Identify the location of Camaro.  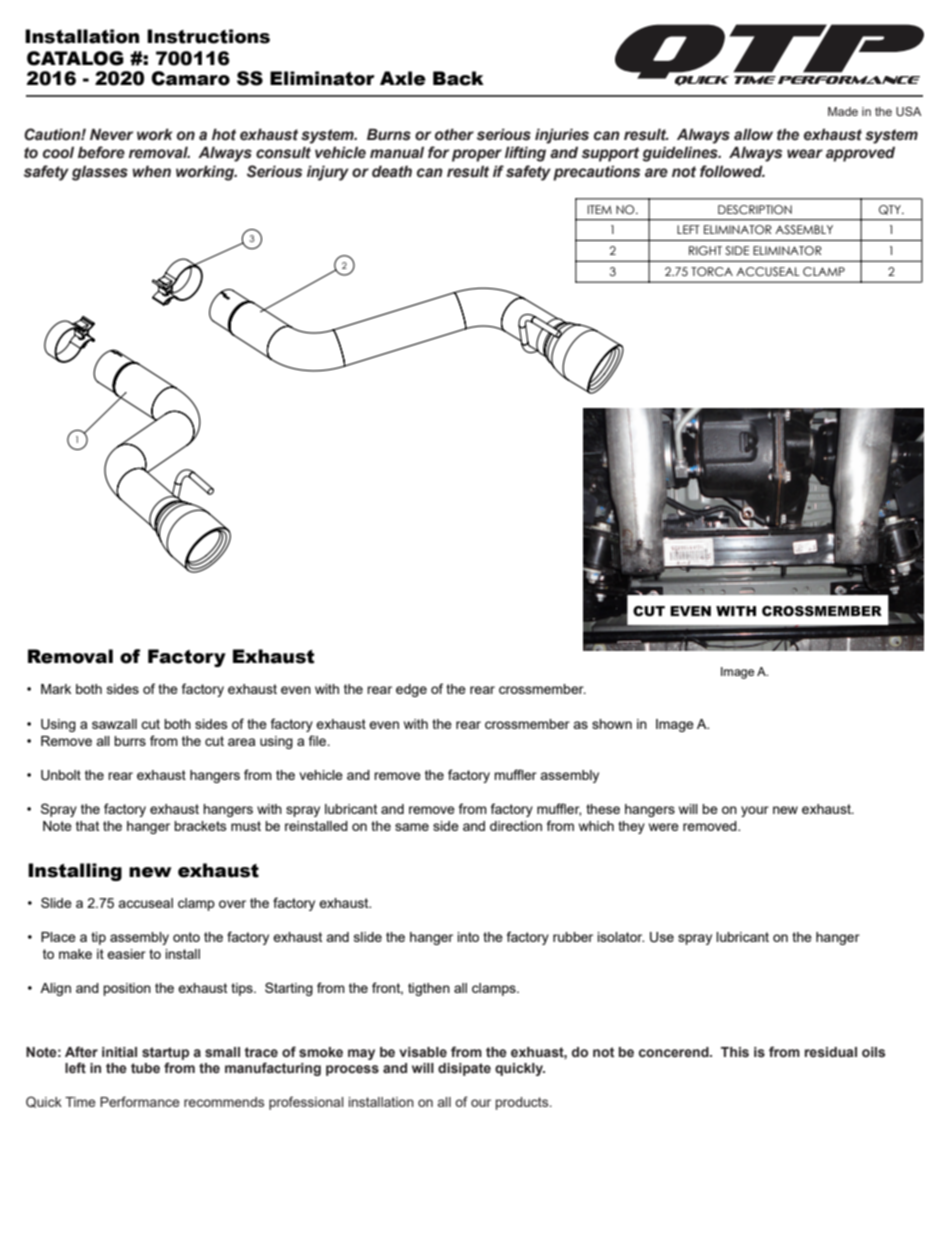
(190, 78).
